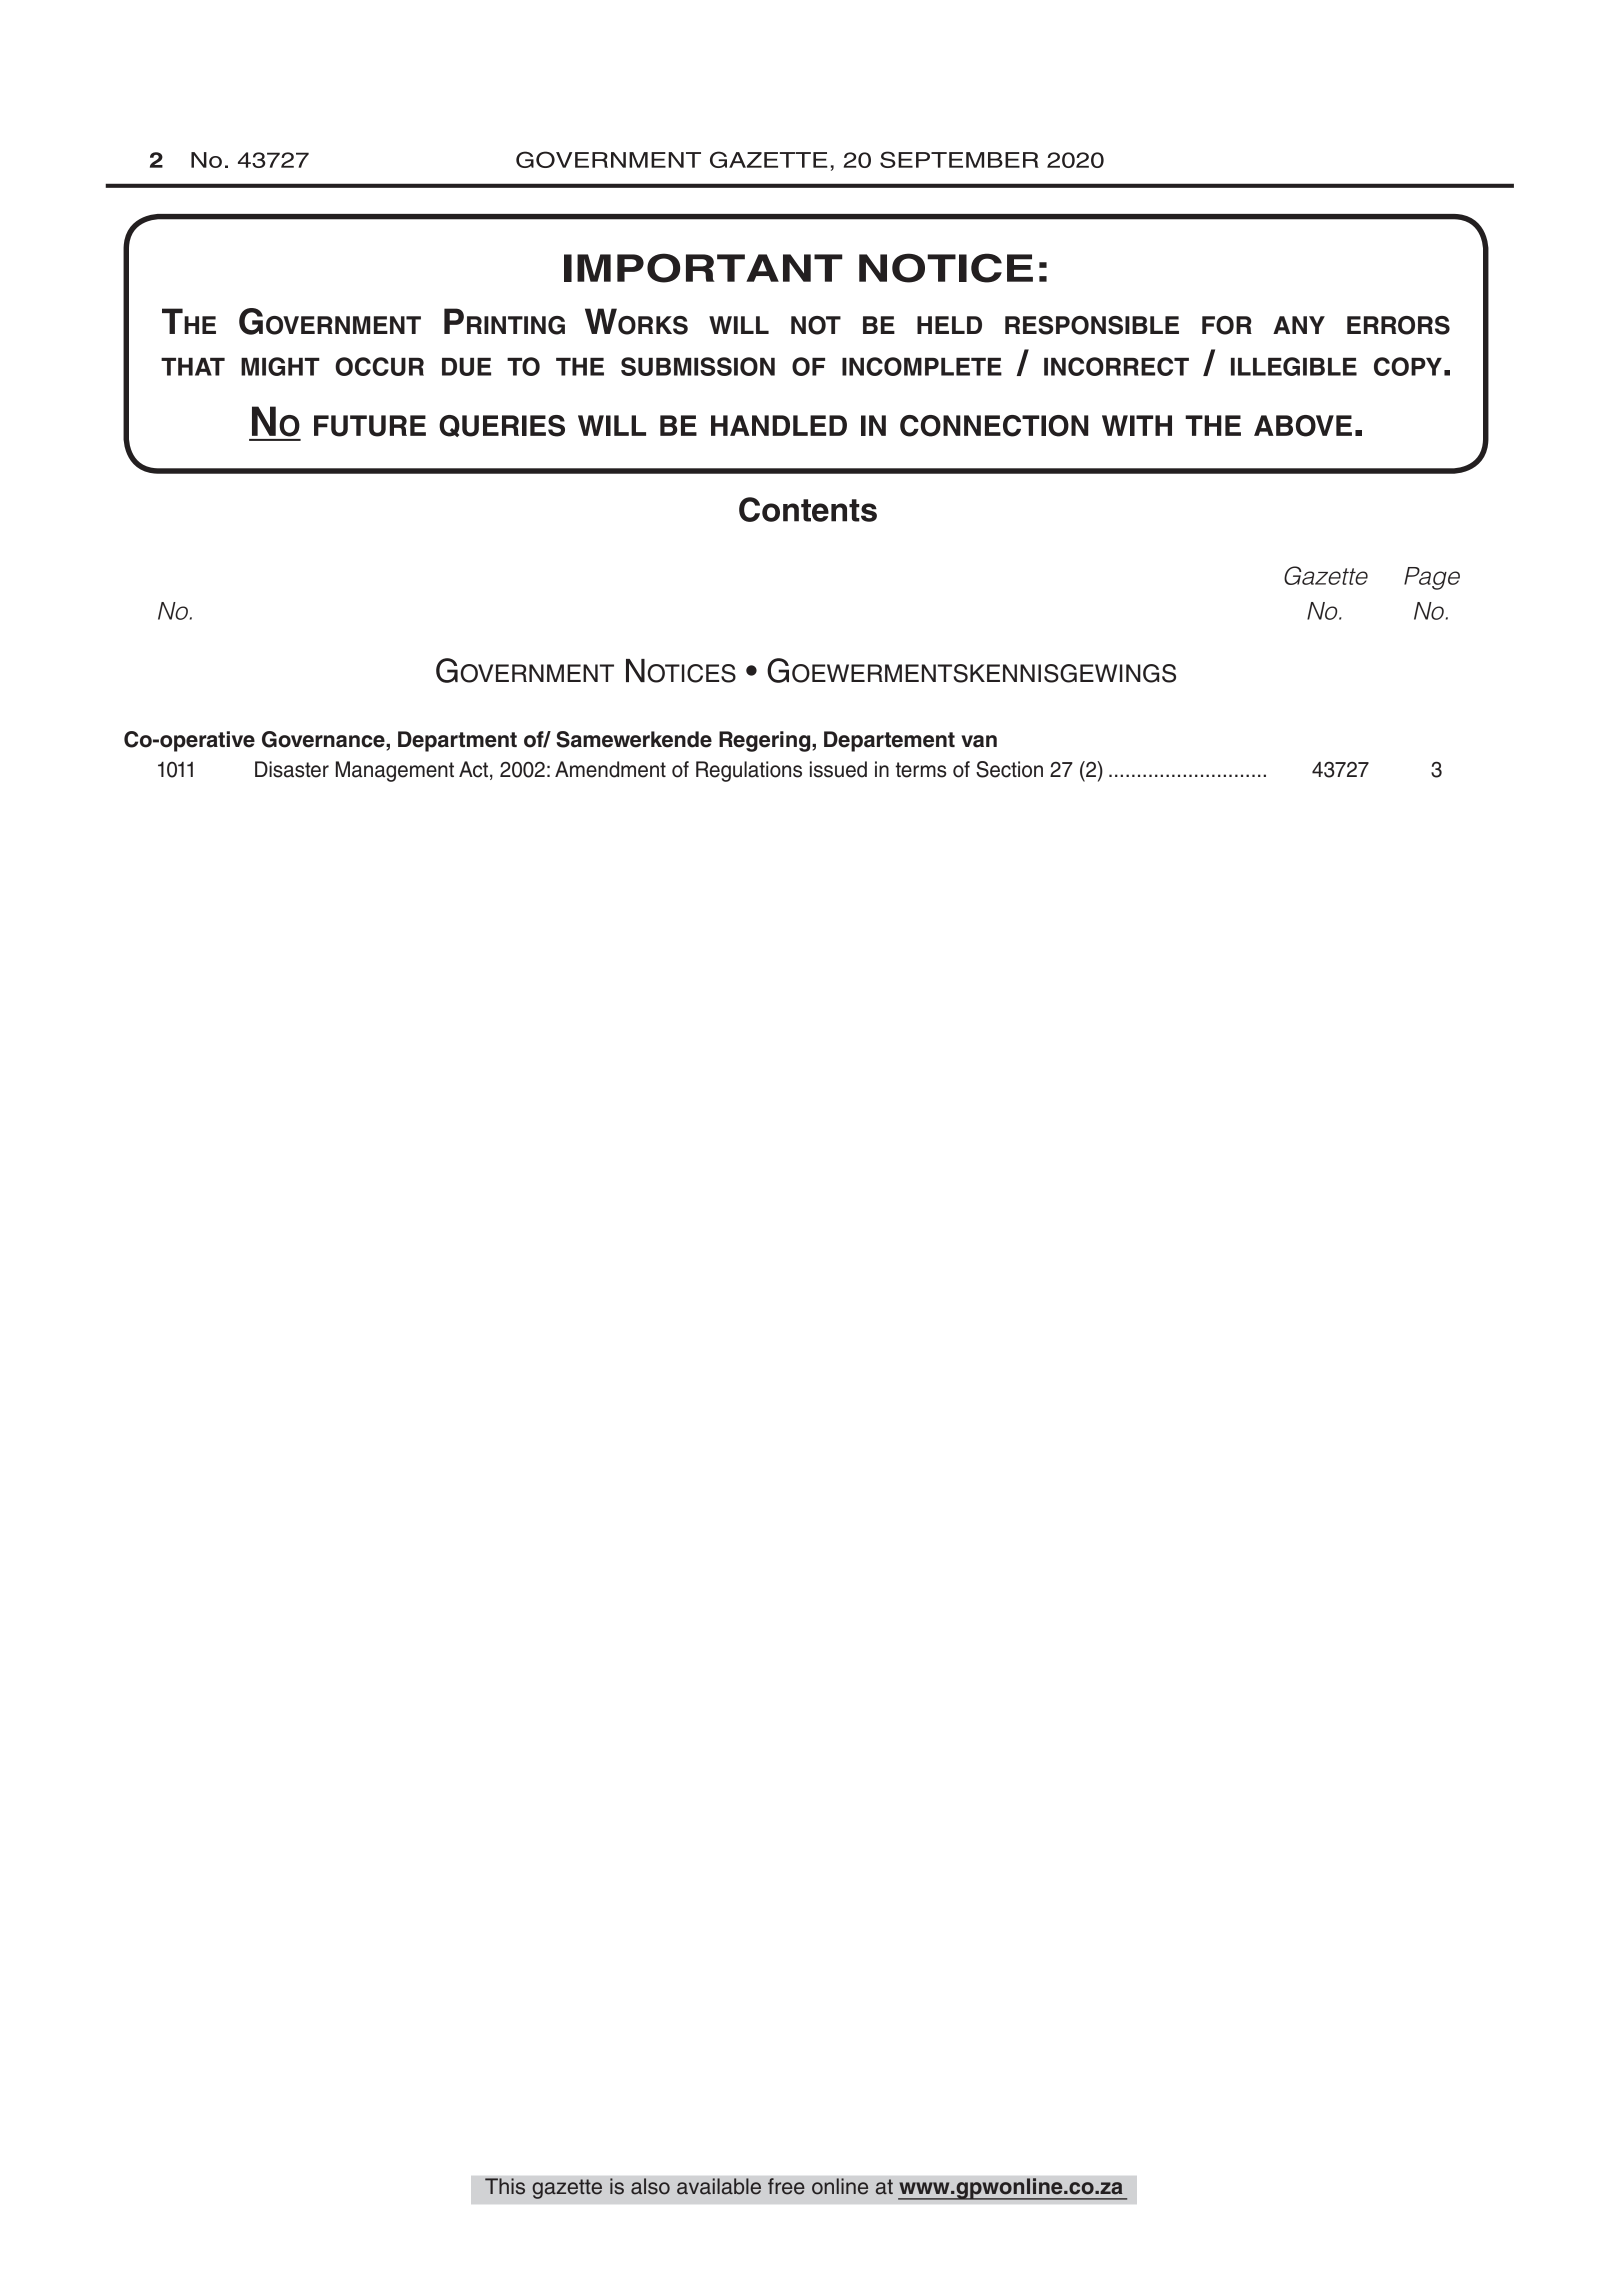 The image size is (1612, 2279). Describe the element at coordinates (959, 159) in the screenshot. I see `SEPTEMBER` at that location.
